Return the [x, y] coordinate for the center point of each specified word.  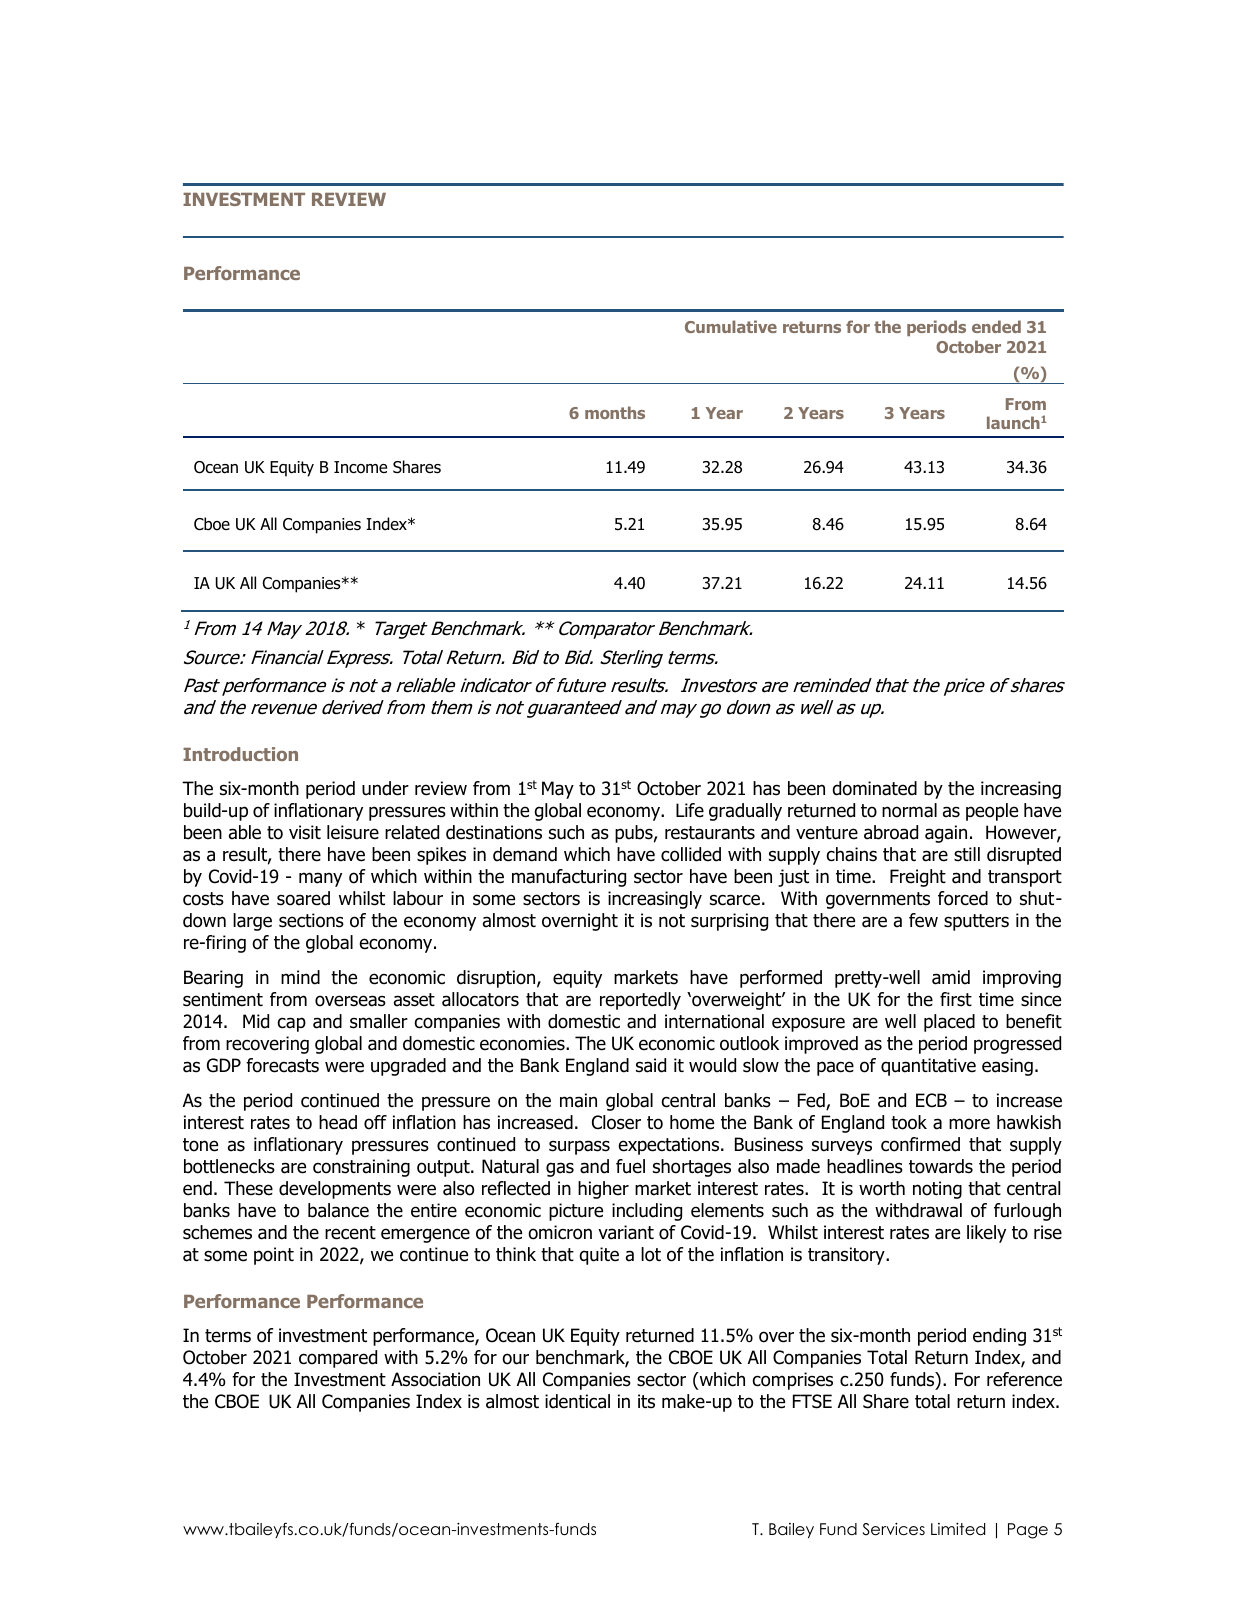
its [646, 1401]
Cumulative [731, 326]
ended [996, 326]
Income [360, 467]
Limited [958, 1529]
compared [338, 1359]
